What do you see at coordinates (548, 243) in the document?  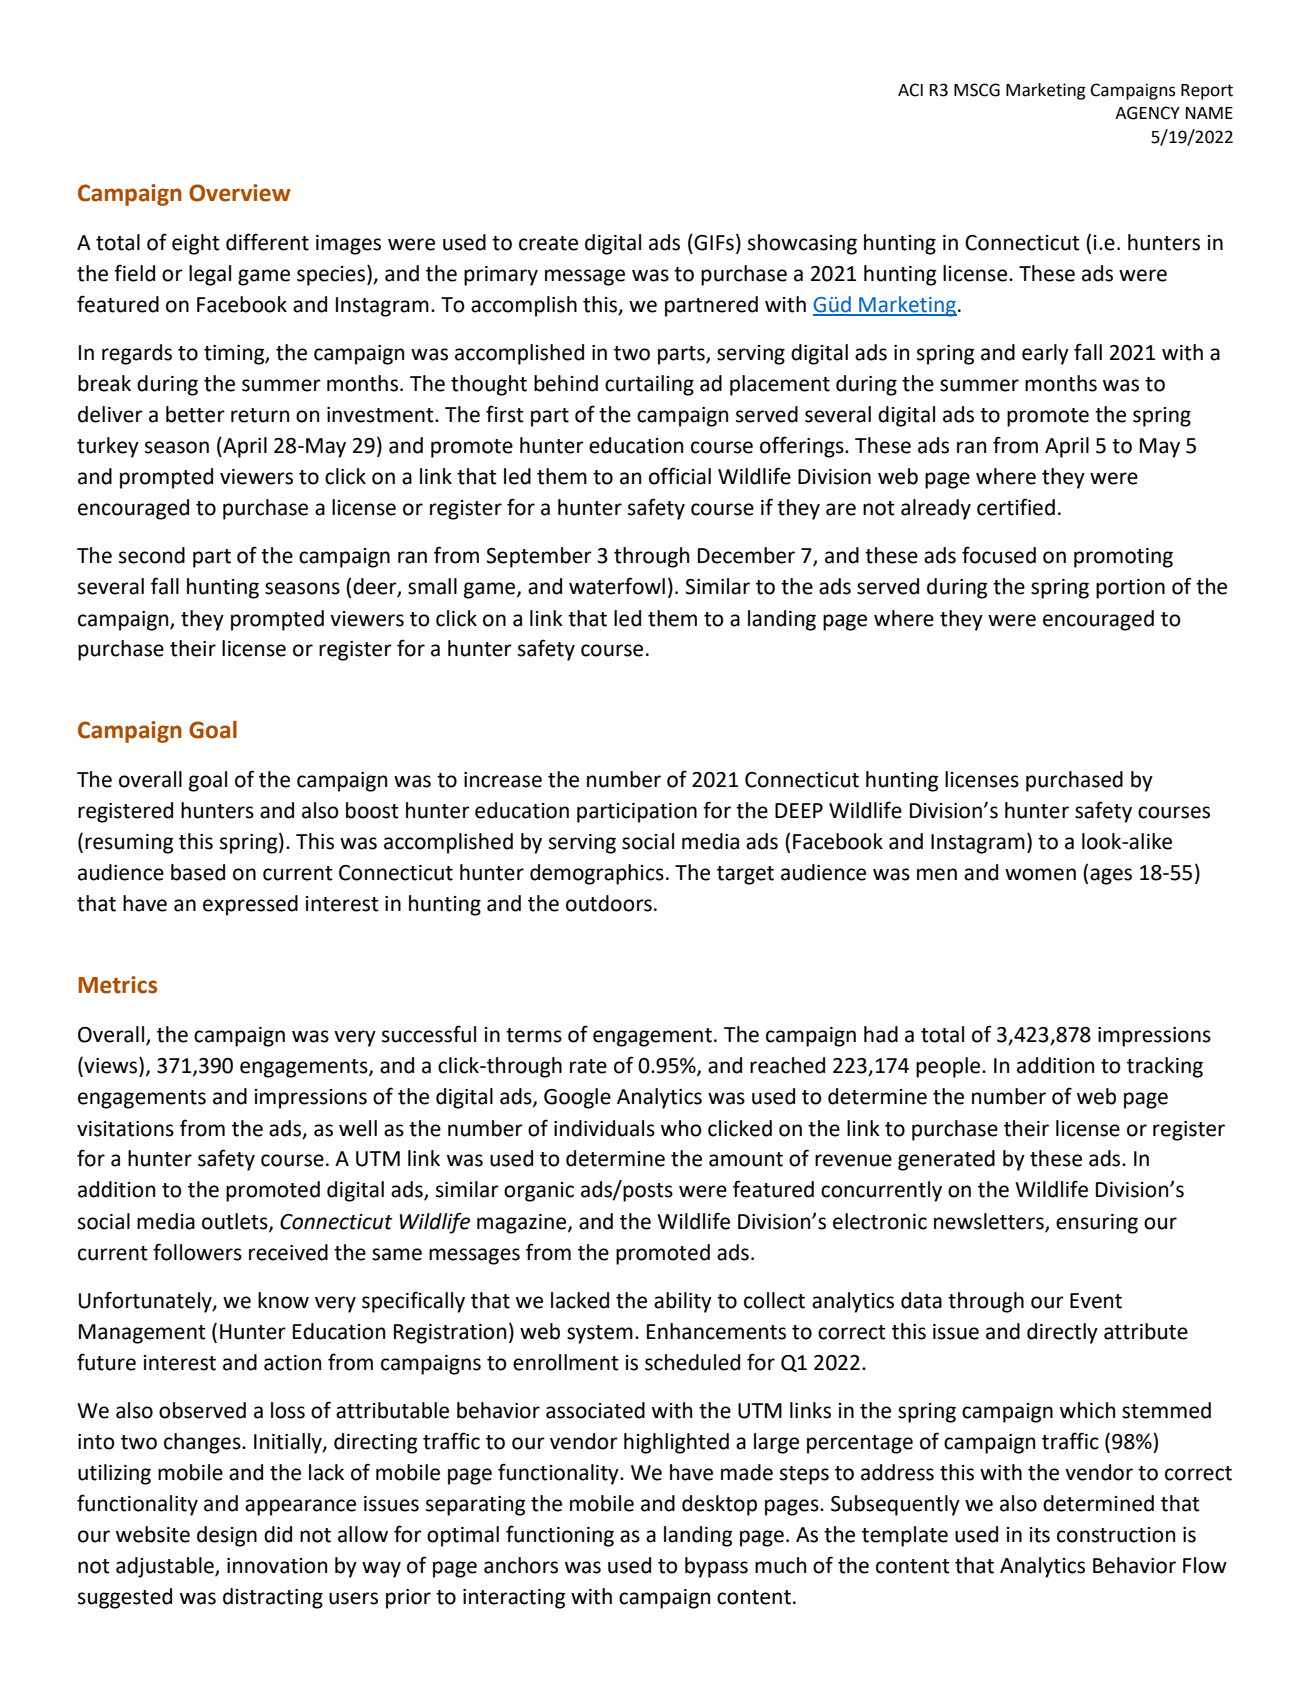 I see `create` at bounding box center [548, 243].
